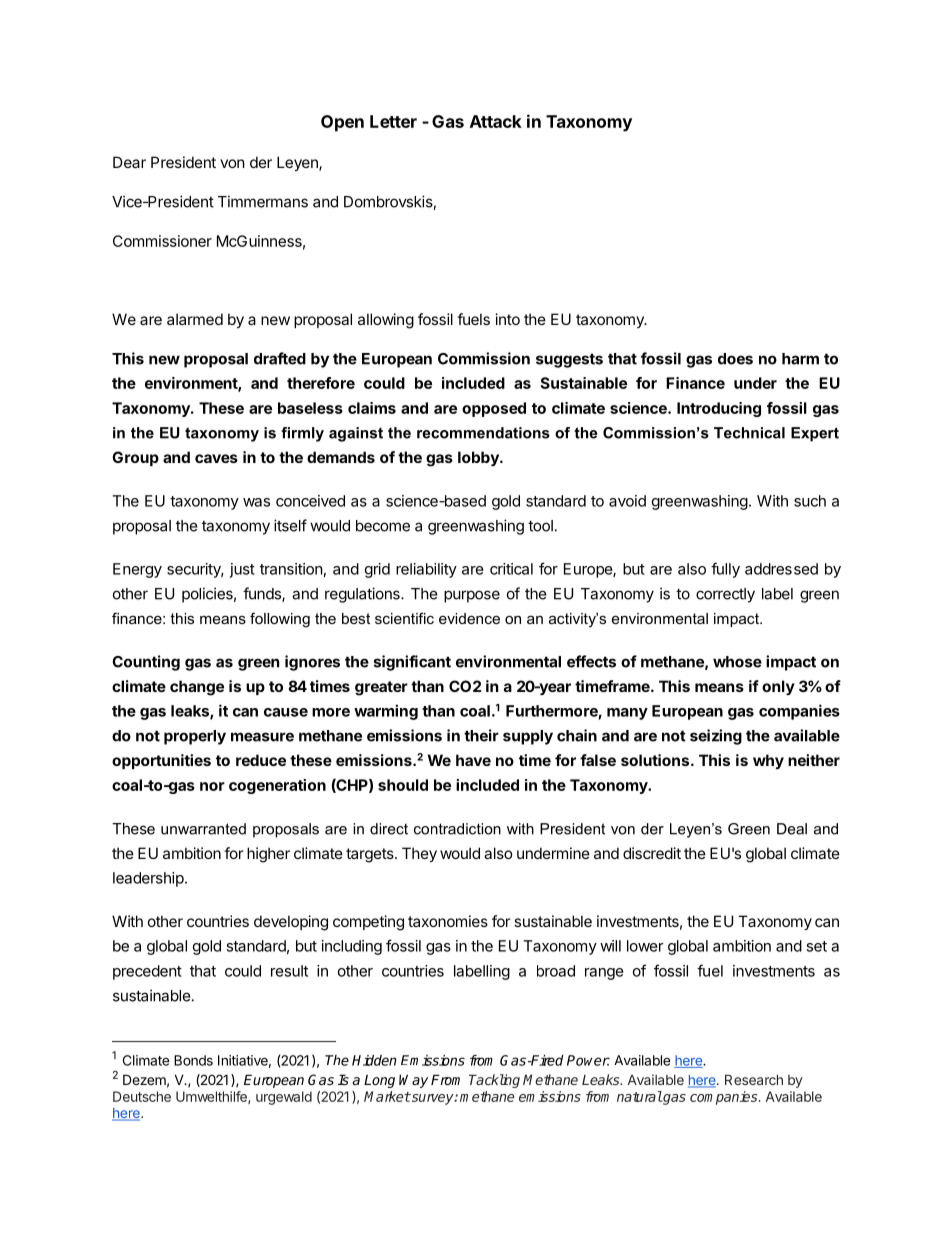  I want to click on does, so click(735, 359).
